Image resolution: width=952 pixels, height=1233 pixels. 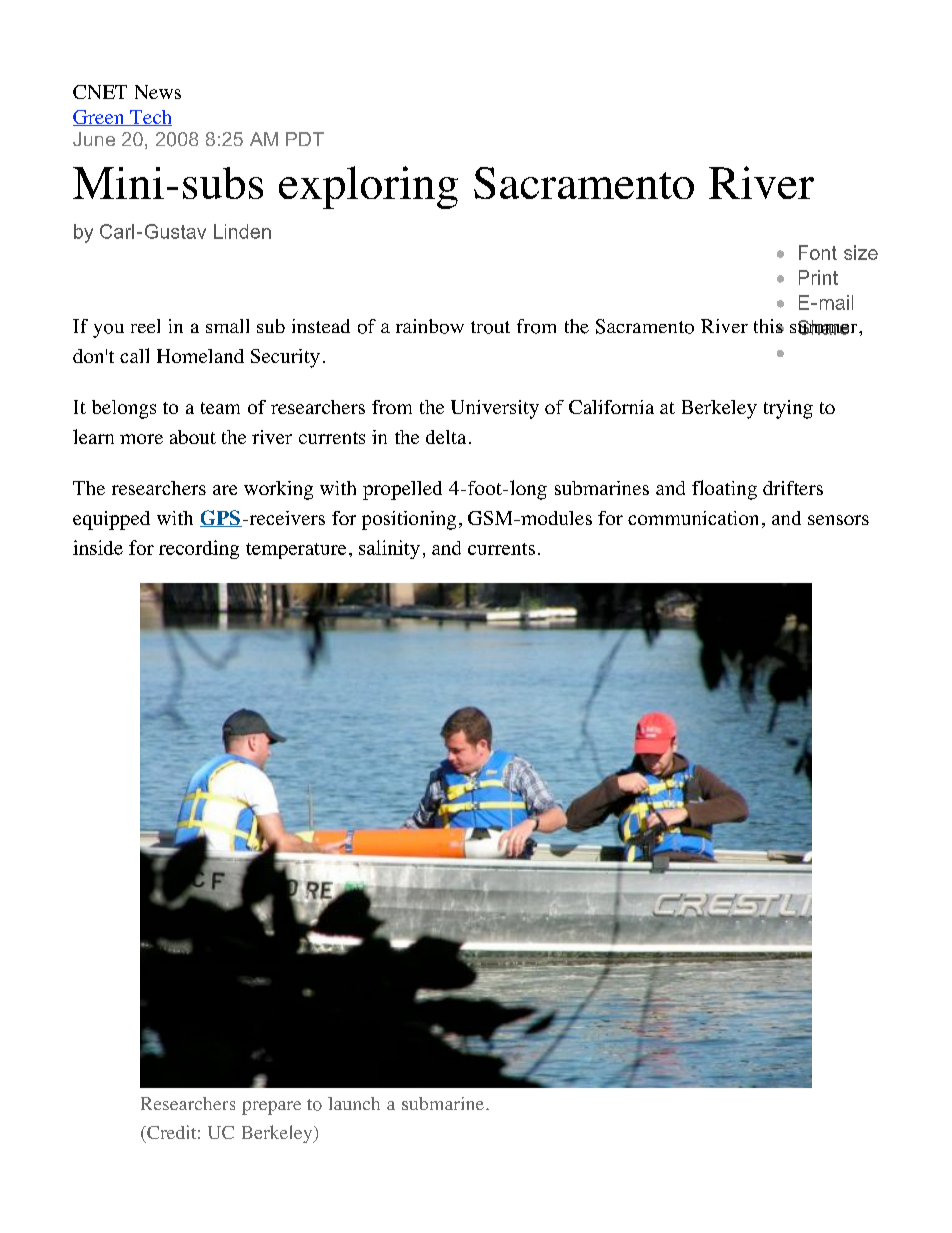 What do you see at coordinates (490, 327) in the screenshot?
I see `trout` at bounding box center [490, 327].
